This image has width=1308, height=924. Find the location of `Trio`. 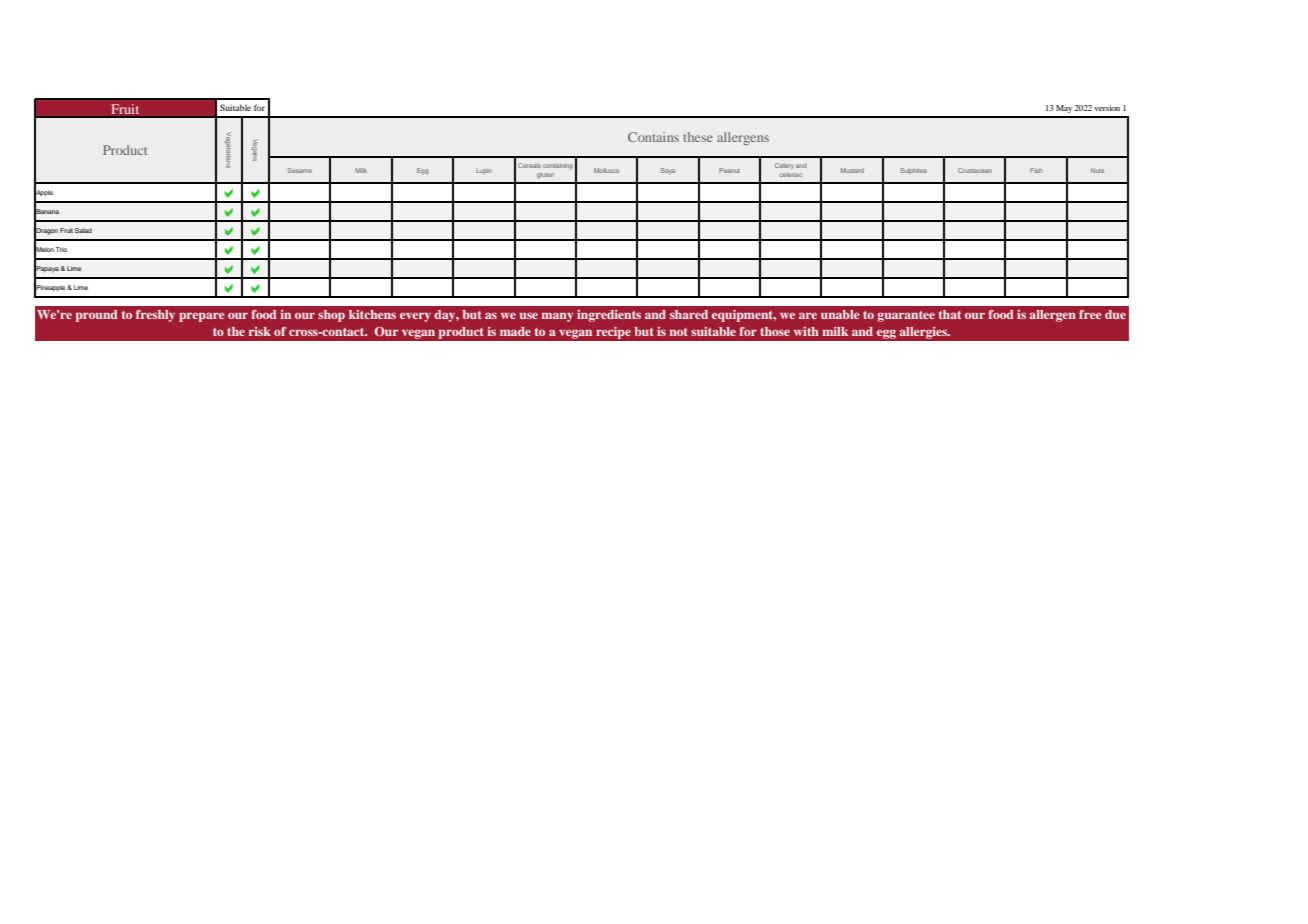

Trio is located at coordinates (61, 249).
